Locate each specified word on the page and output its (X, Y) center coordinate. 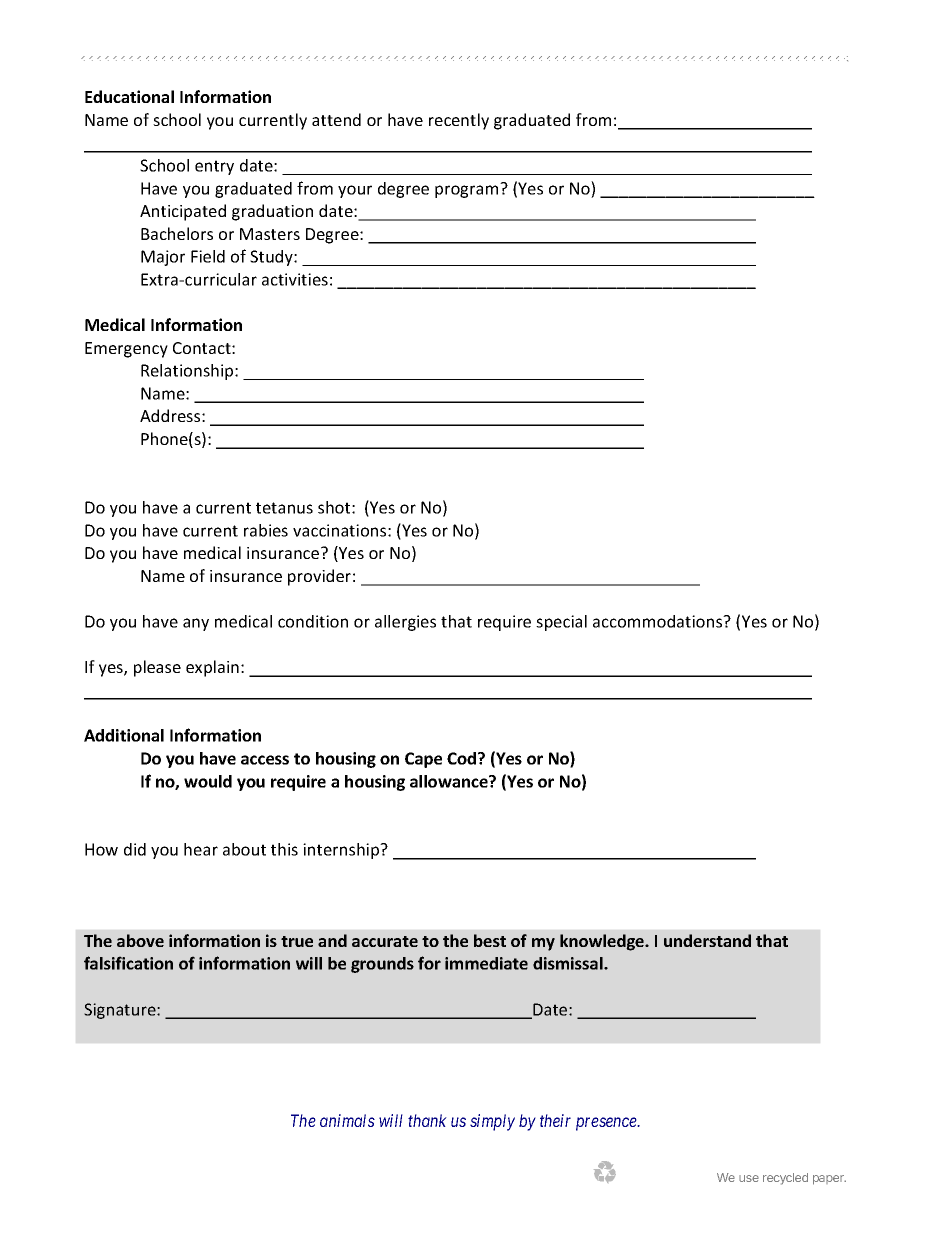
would (208, 781)
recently (459, 121)
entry (214, 167)
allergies (405, 623)
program (468, 190)
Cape (423, 760)
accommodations (659, 621)
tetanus (284, 508)
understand (707, 940)
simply (492, 1122)
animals (347, 1120)
